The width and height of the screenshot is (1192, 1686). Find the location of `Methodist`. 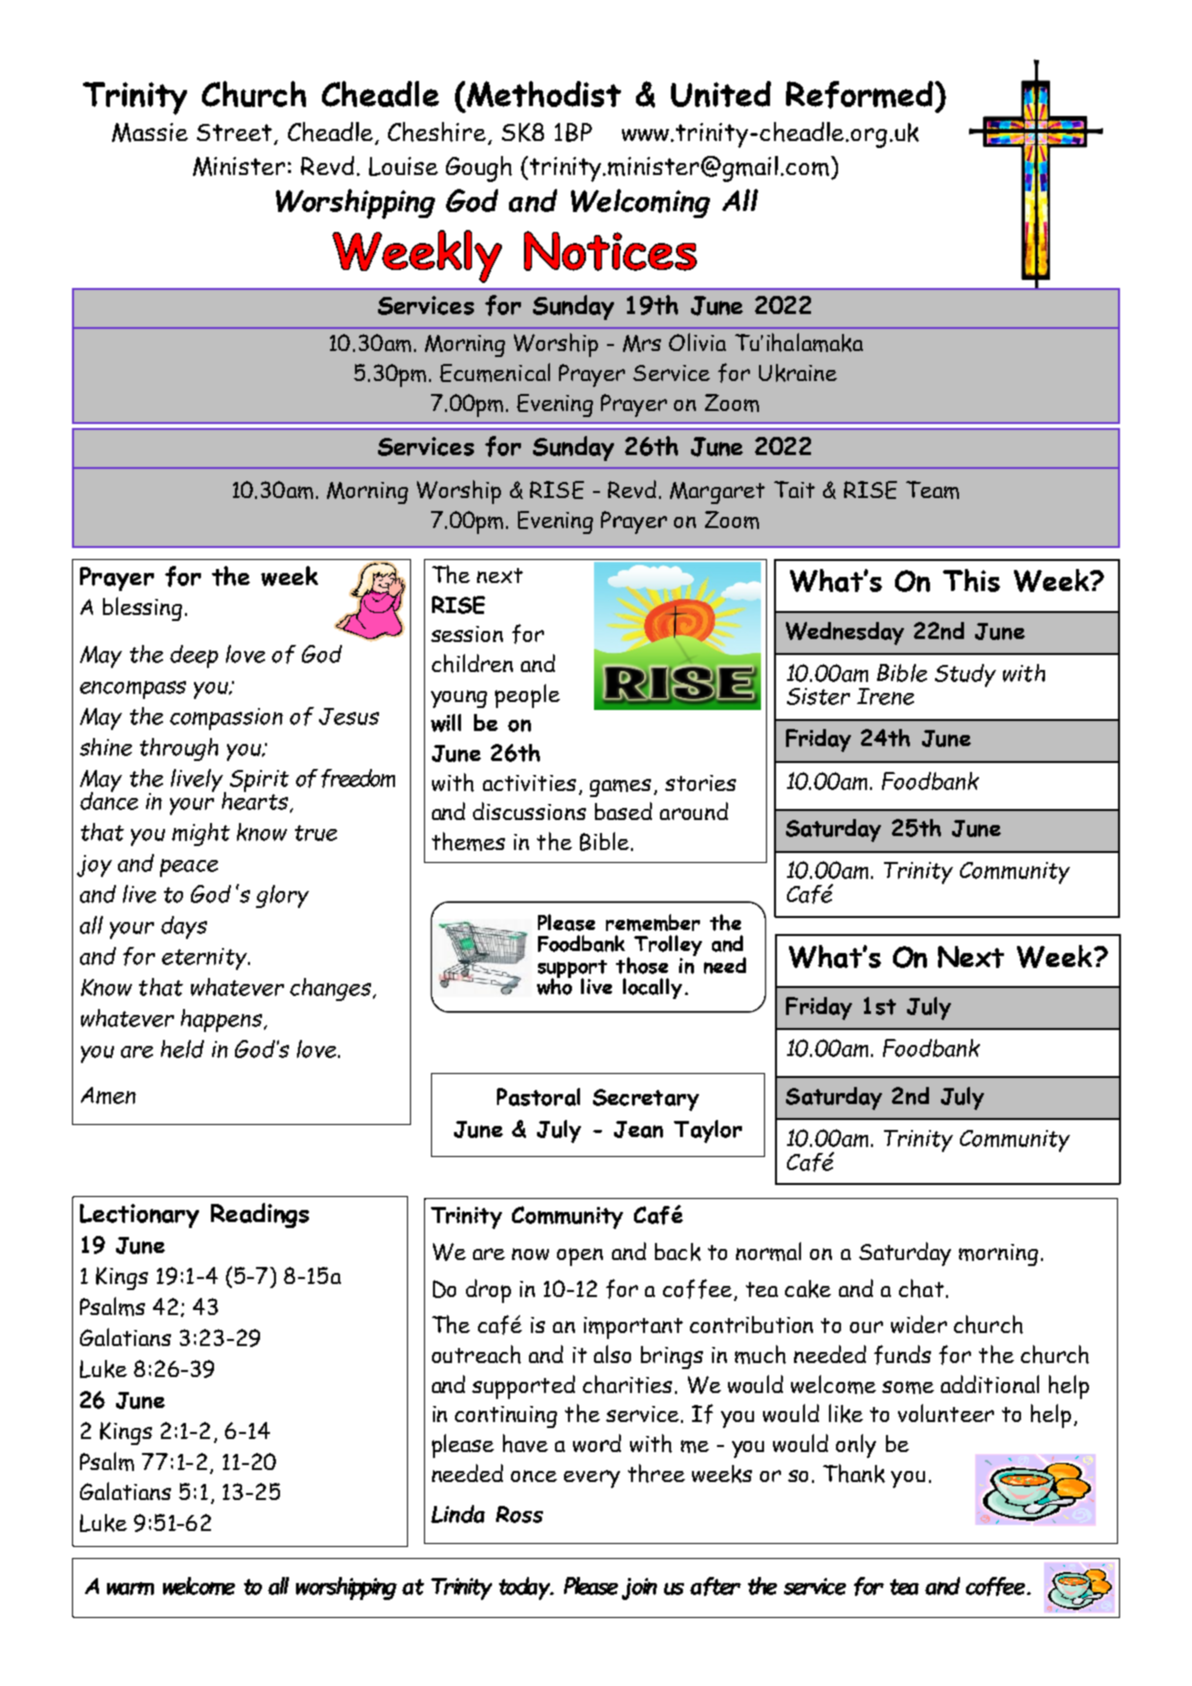

Methodist is located at coordinates (544, 94).
